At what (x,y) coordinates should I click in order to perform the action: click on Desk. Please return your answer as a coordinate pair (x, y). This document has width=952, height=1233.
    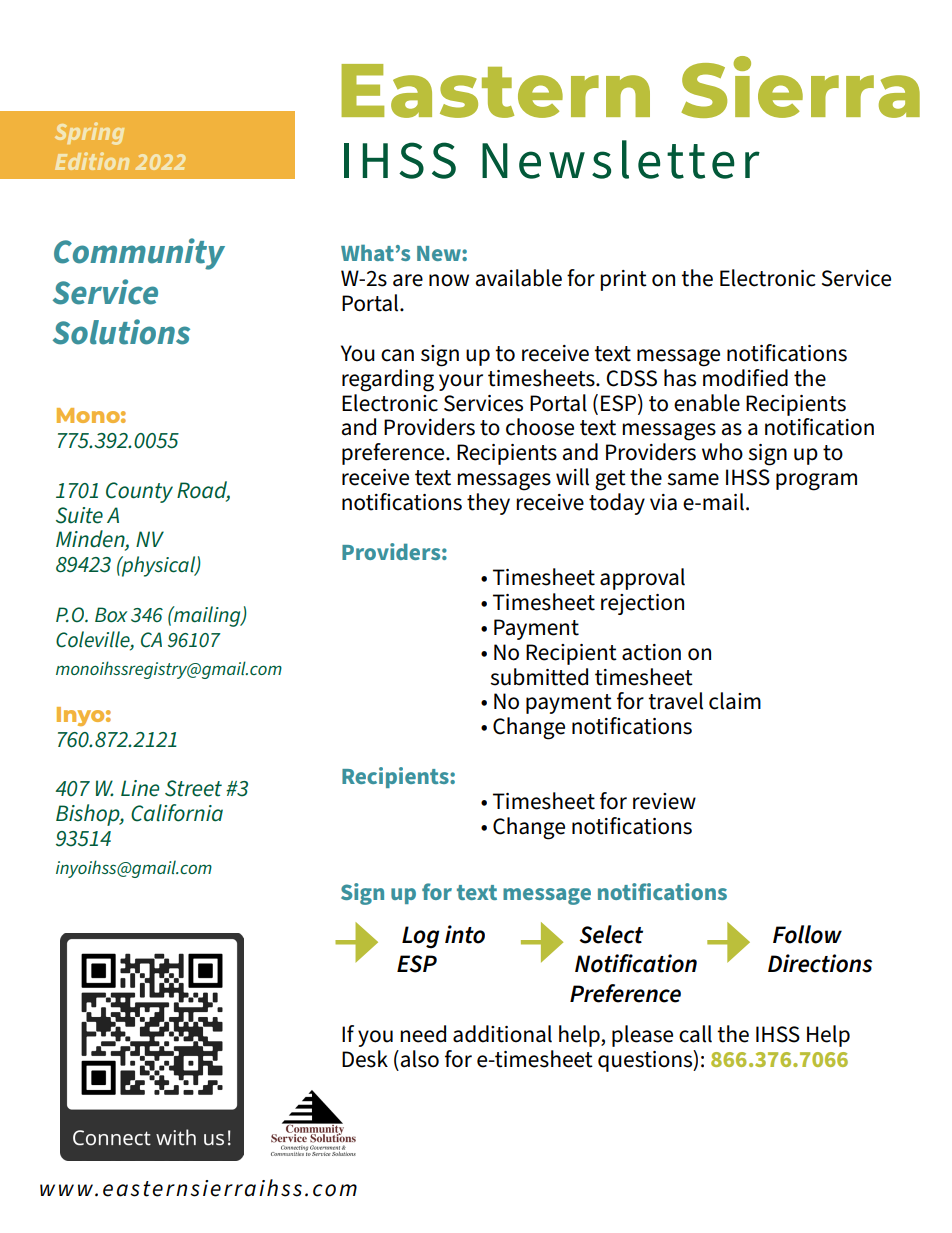
    Looking at the image, I should click on (365, 1059).
